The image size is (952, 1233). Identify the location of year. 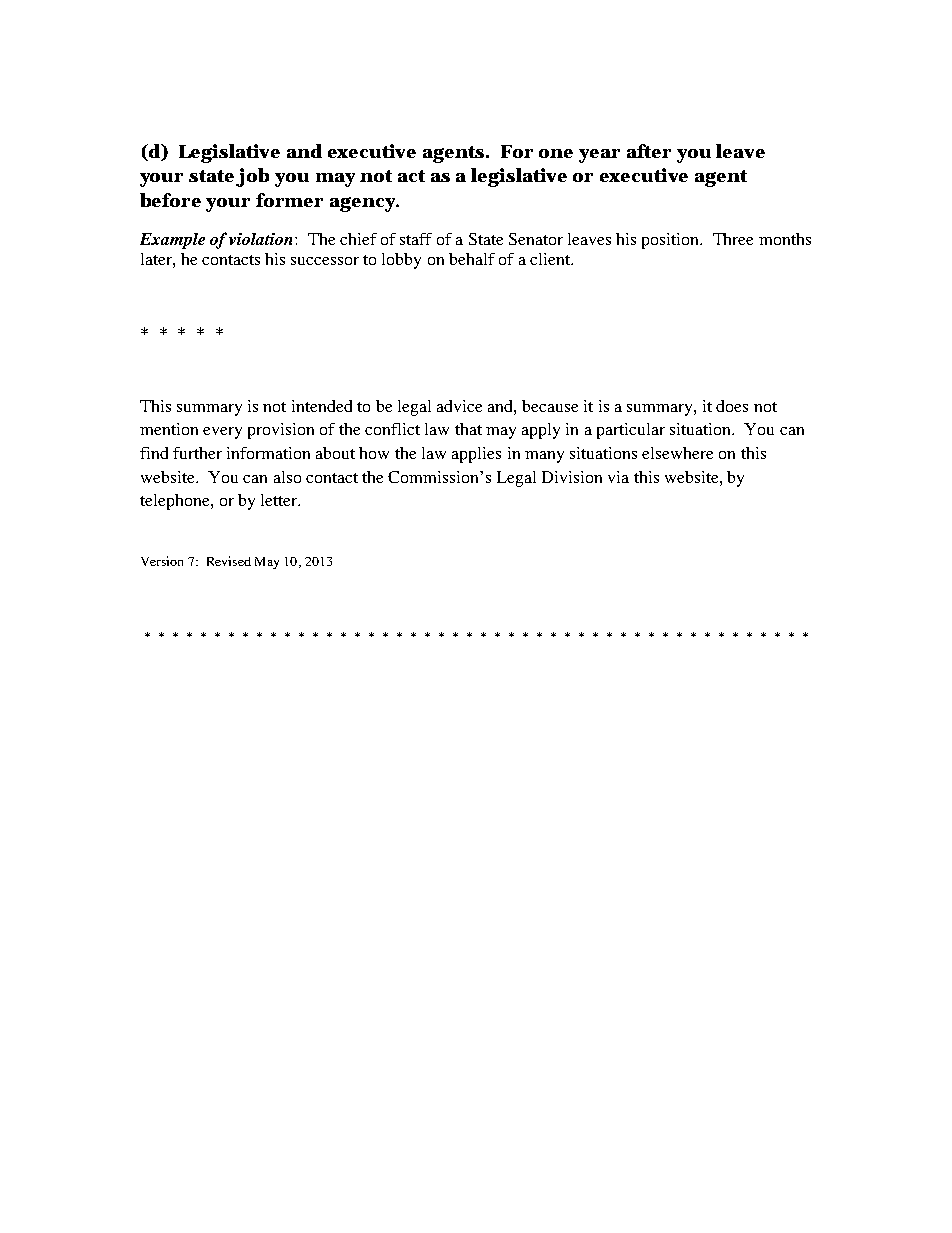
(599, 156).
